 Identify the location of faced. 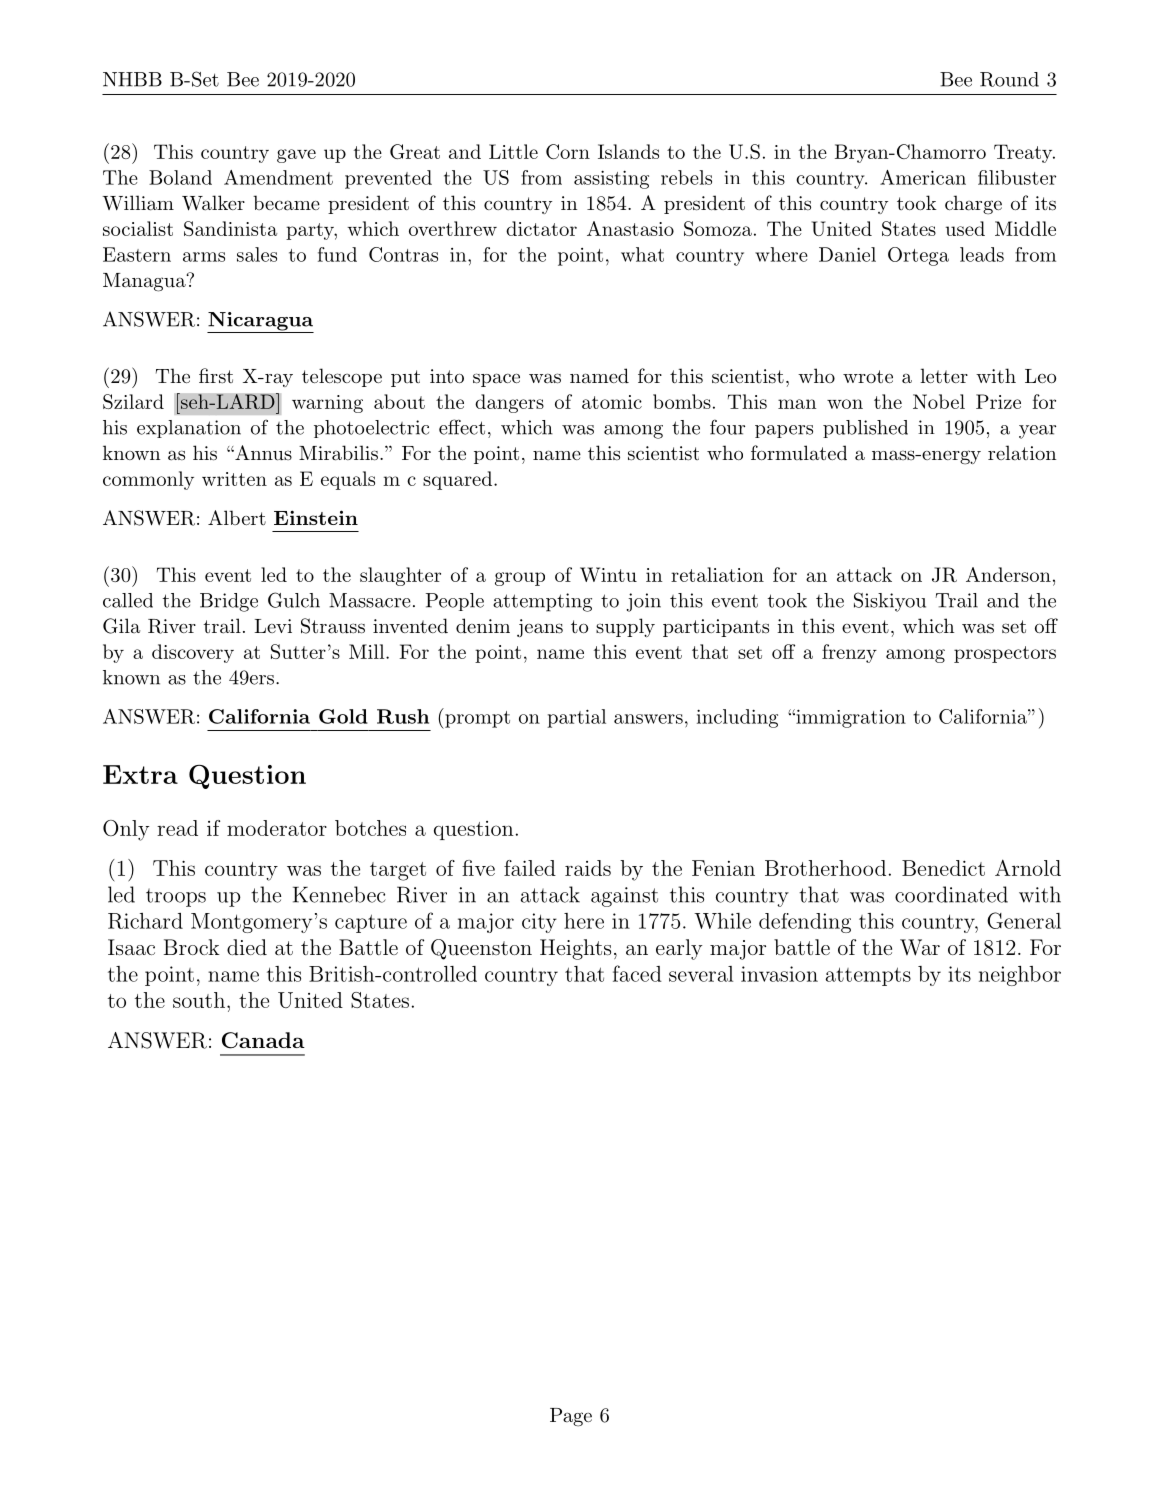
(637, 973).
